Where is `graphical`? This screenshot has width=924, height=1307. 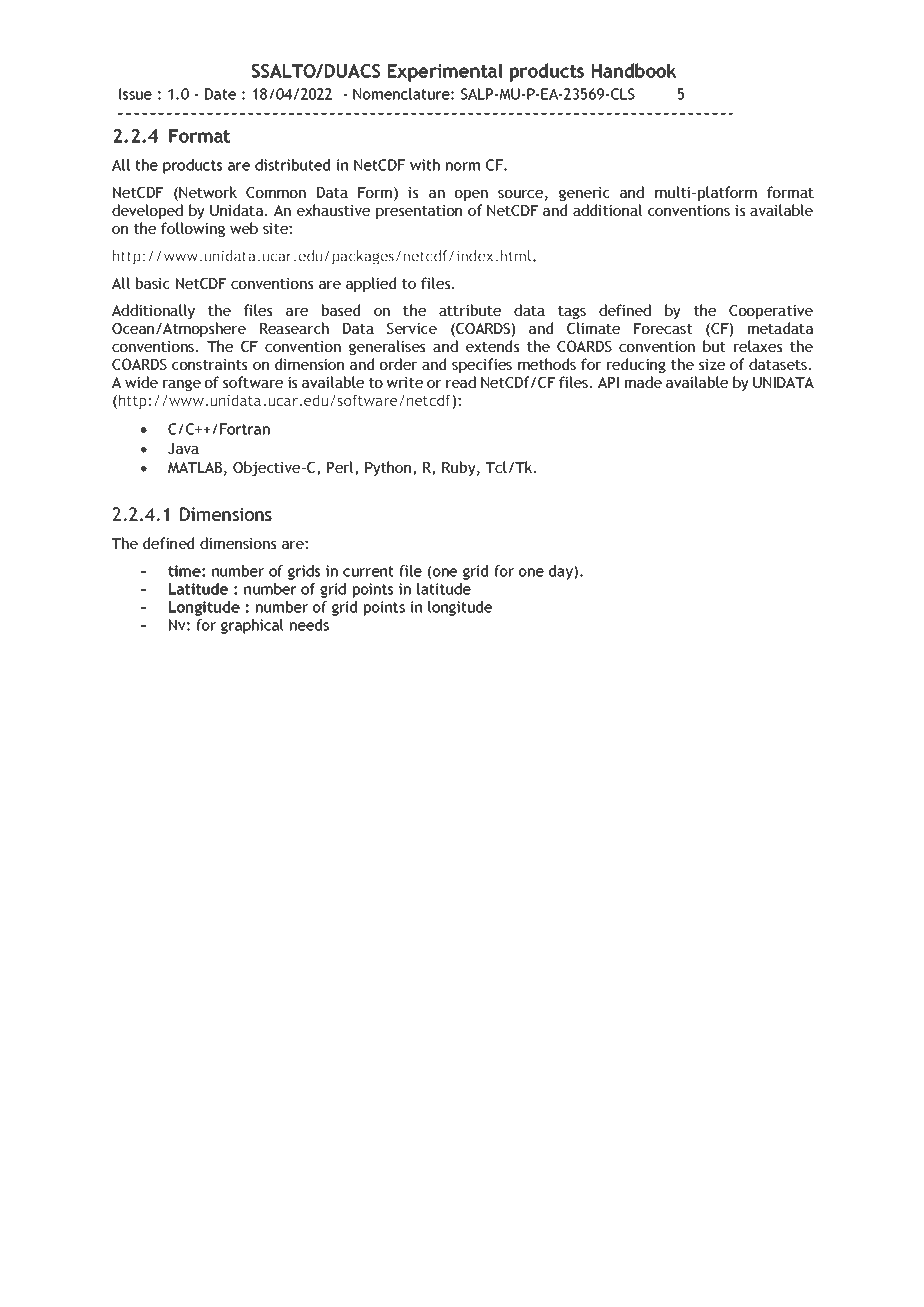
graphical is located at coordinates (252, 626).
